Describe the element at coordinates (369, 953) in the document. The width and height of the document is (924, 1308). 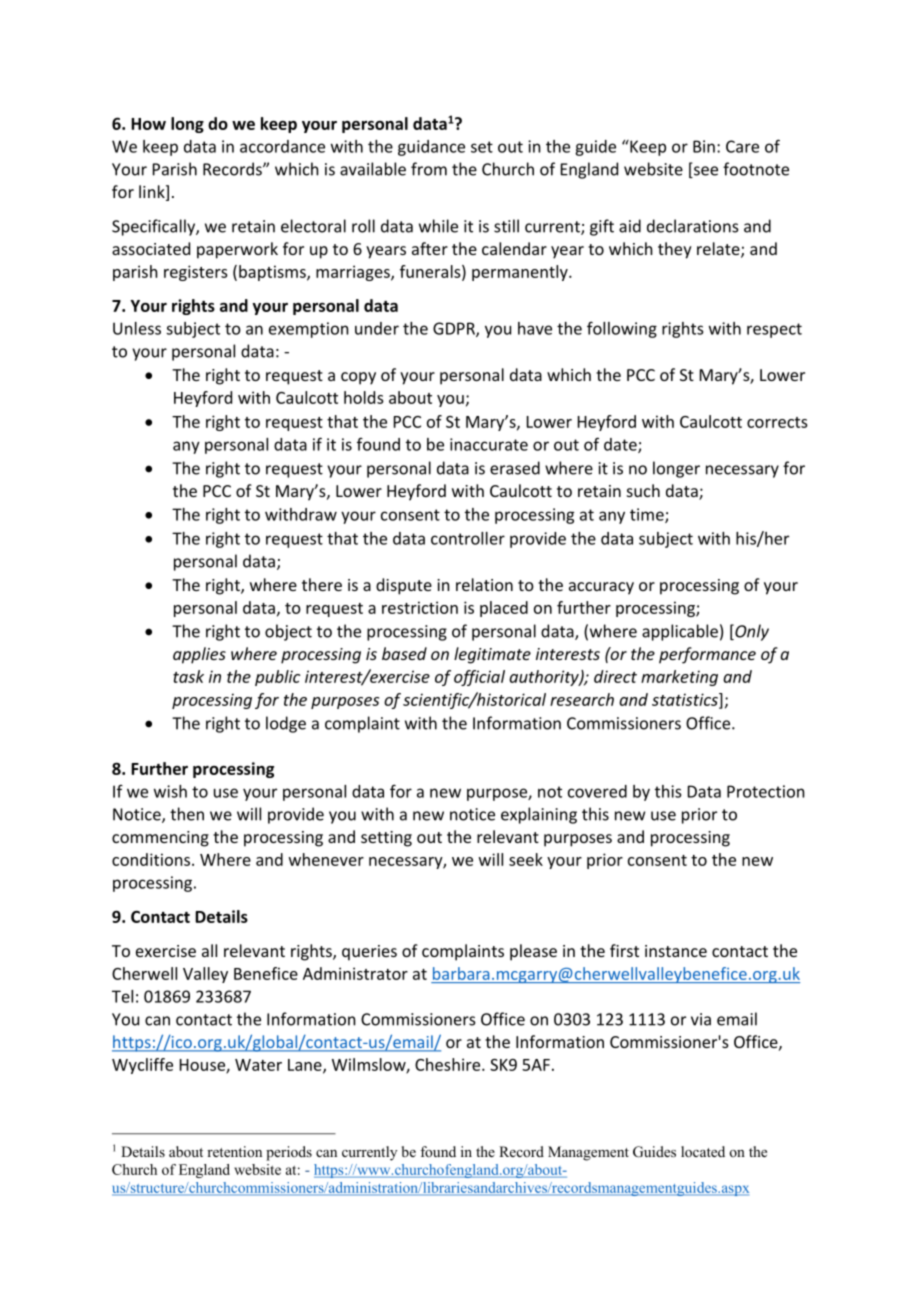
I see `queries` at that location.
